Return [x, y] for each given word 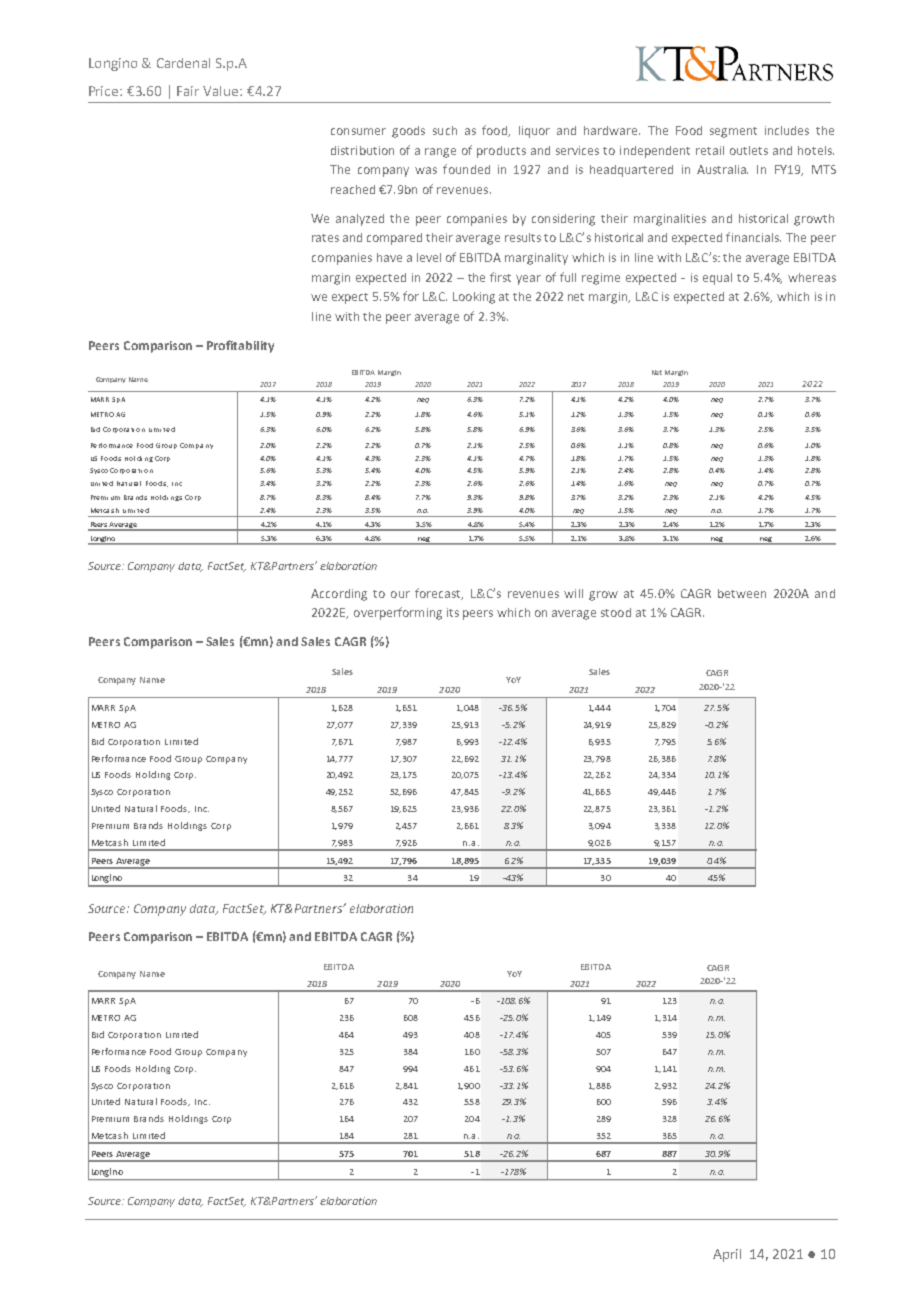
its [453, 612]
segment [733, 132]
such [445, 130]
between [742, 593]
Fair [188, 91]
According [339, 595]
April [727, 1255]
